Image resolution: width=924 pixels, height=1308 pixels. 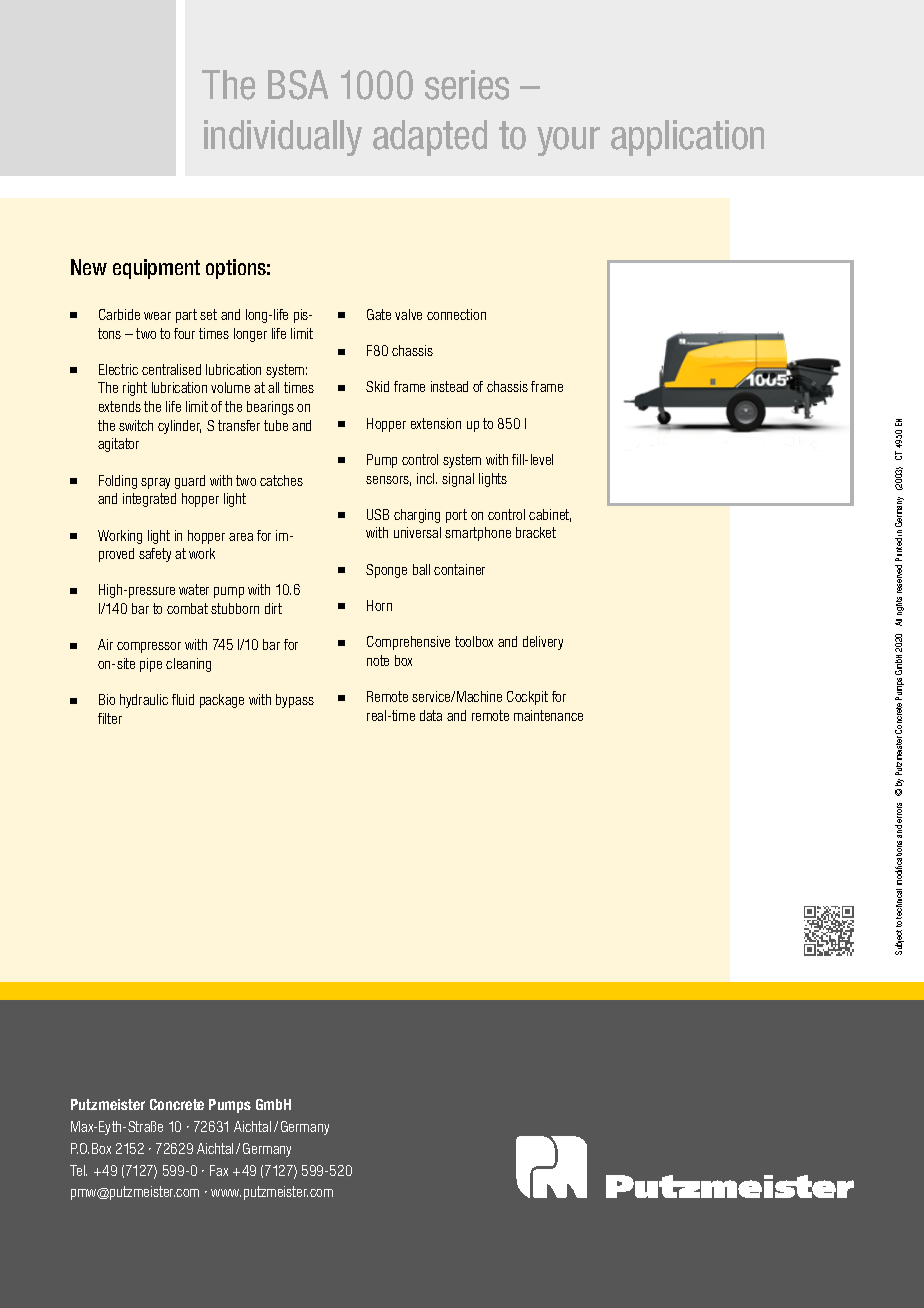 What do you see at coordinates (155, 483) in the screenshot?
I see `spray` at bounding box center [155, 483].
